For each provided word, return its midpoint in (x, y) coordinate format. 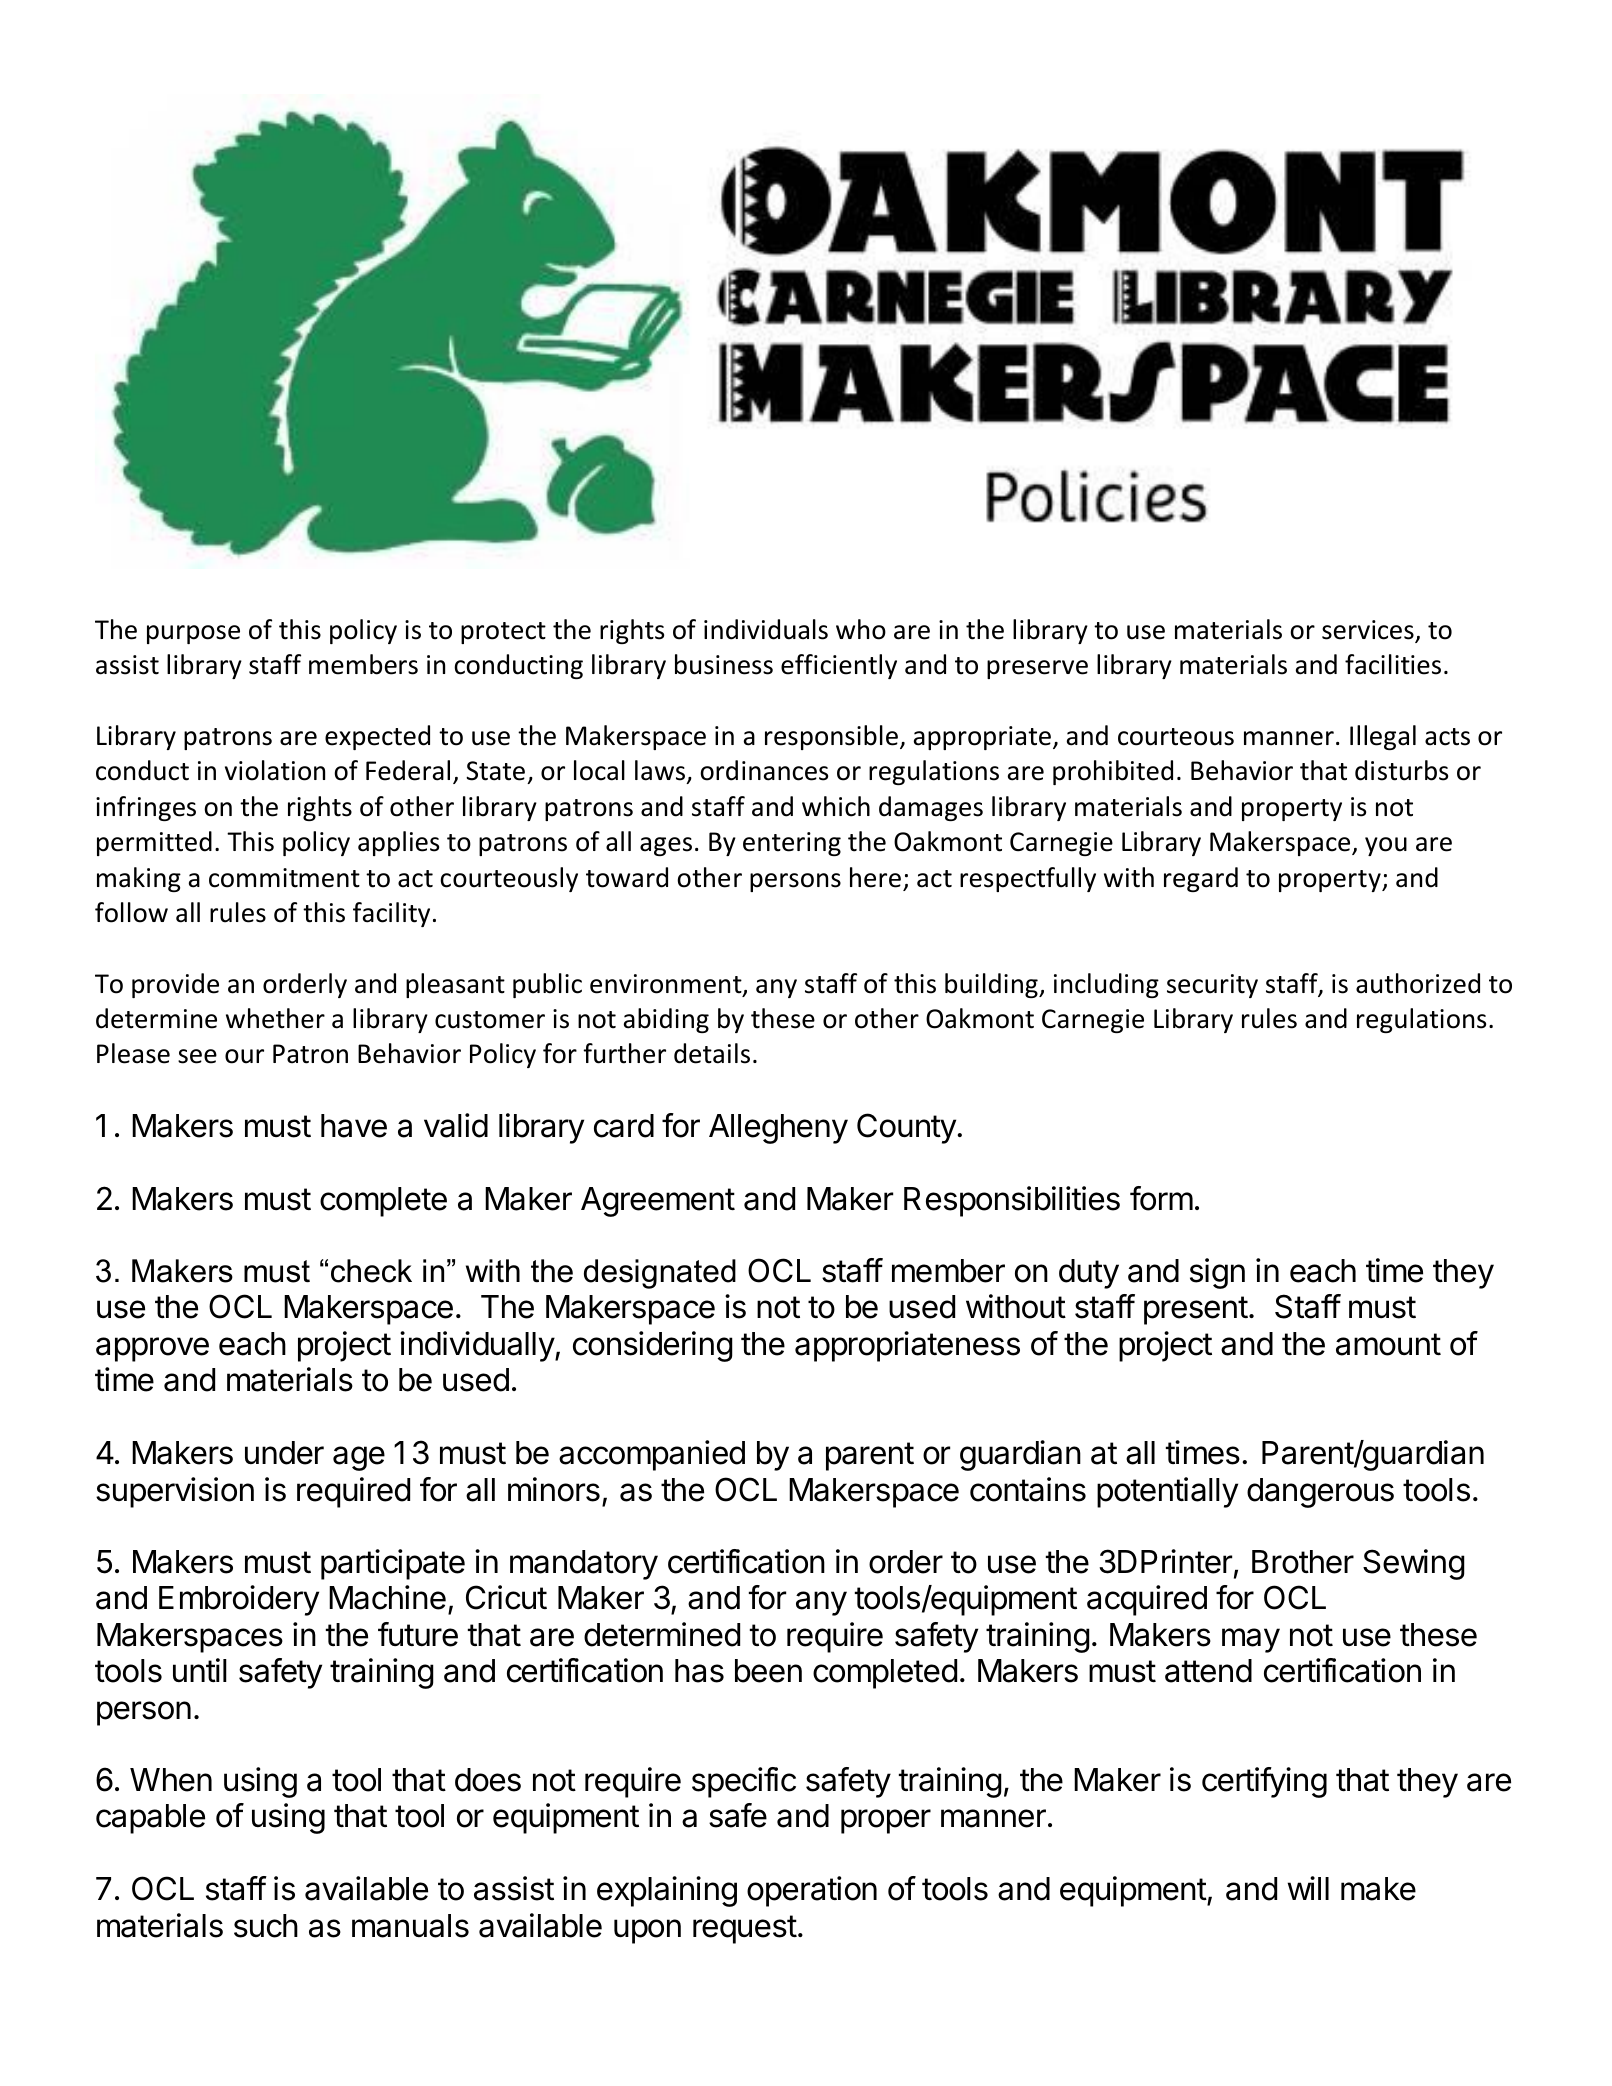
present (1196, 1310)
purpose (193, 634)
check (371, 1271)
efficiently (839, 666)
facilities (1393, 664)
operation (812, 1891)
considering (653, 1346)
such (266, 1926)
